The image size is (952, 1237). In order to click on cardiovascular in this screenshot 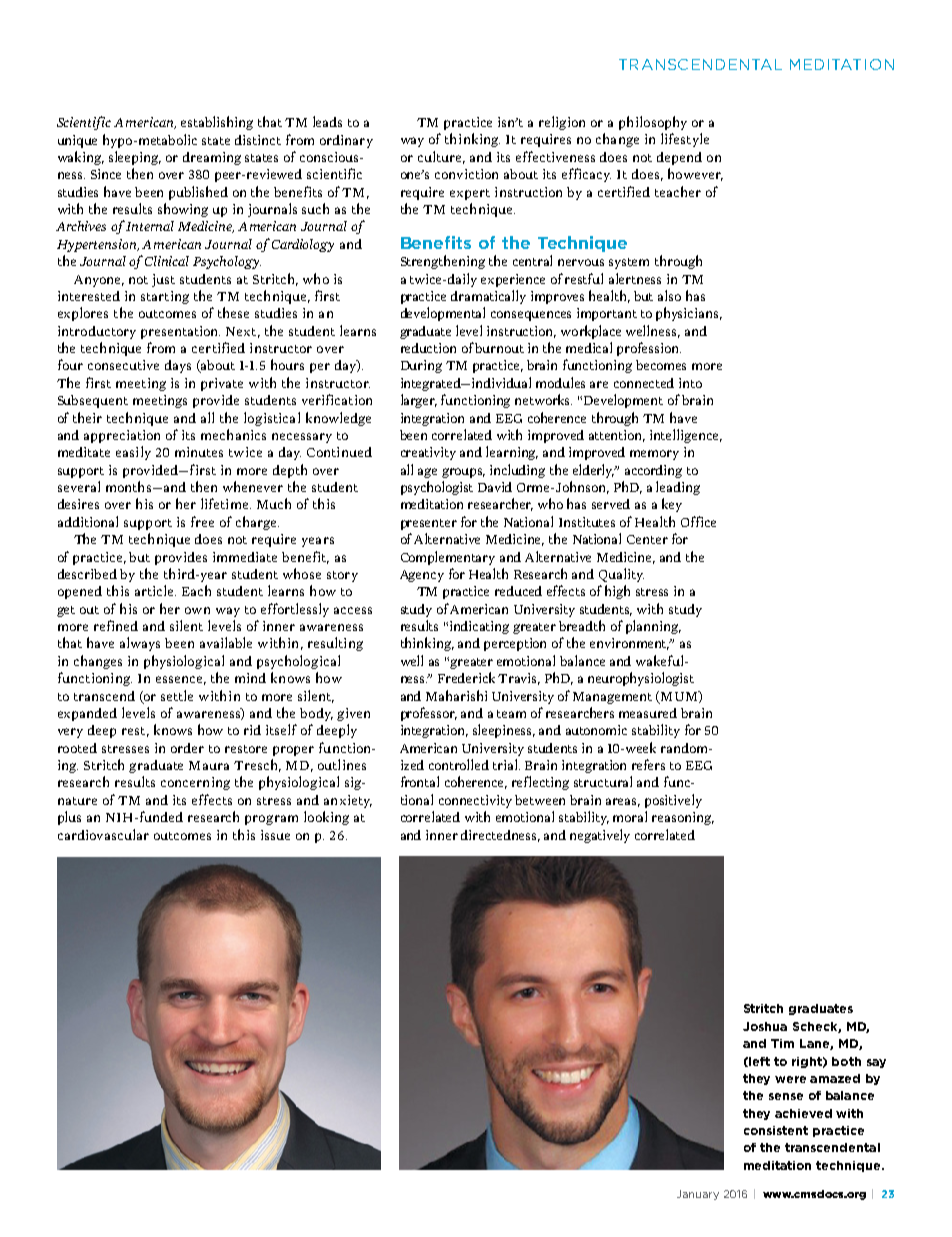, I will do `click(103, 834)`.
